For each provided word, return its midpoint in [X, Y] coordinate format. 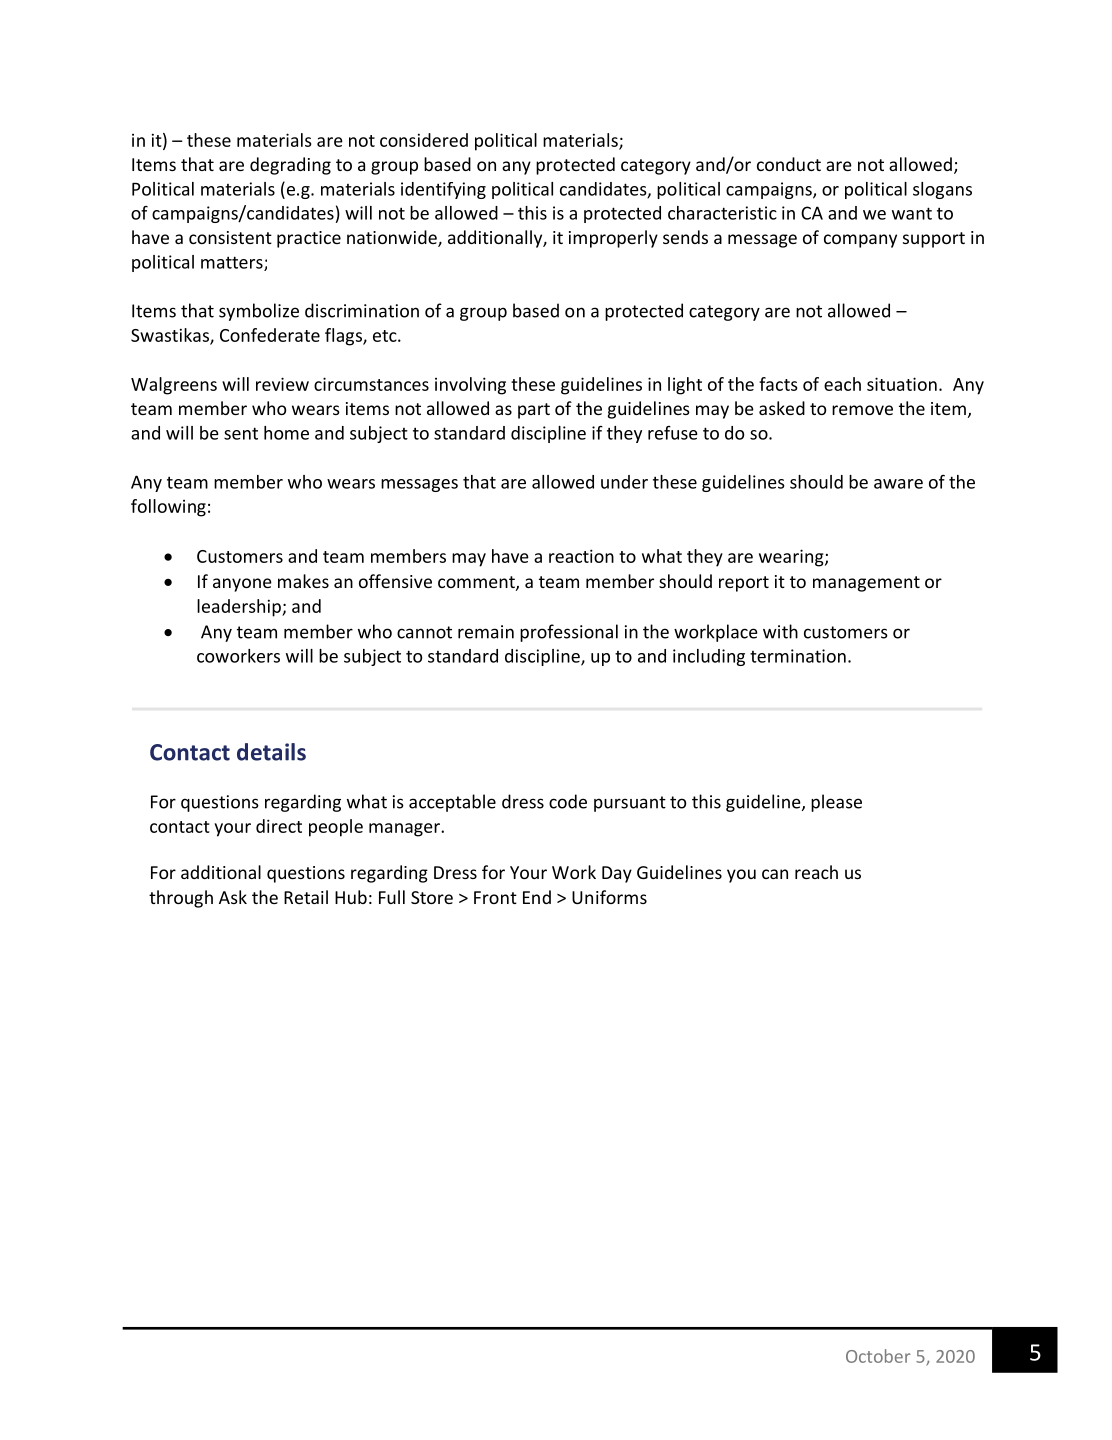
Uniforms [609, 897]
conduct [789, 164]
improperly [613, 239]
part [534, 411]
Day [617, 874]
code [568, 801]
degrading [290, 166]
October [878, 1356]
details [271, 752]
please [836, 803]
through [181, 899]
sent [241, 433]
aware [898, 484]
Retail [306, 897]
